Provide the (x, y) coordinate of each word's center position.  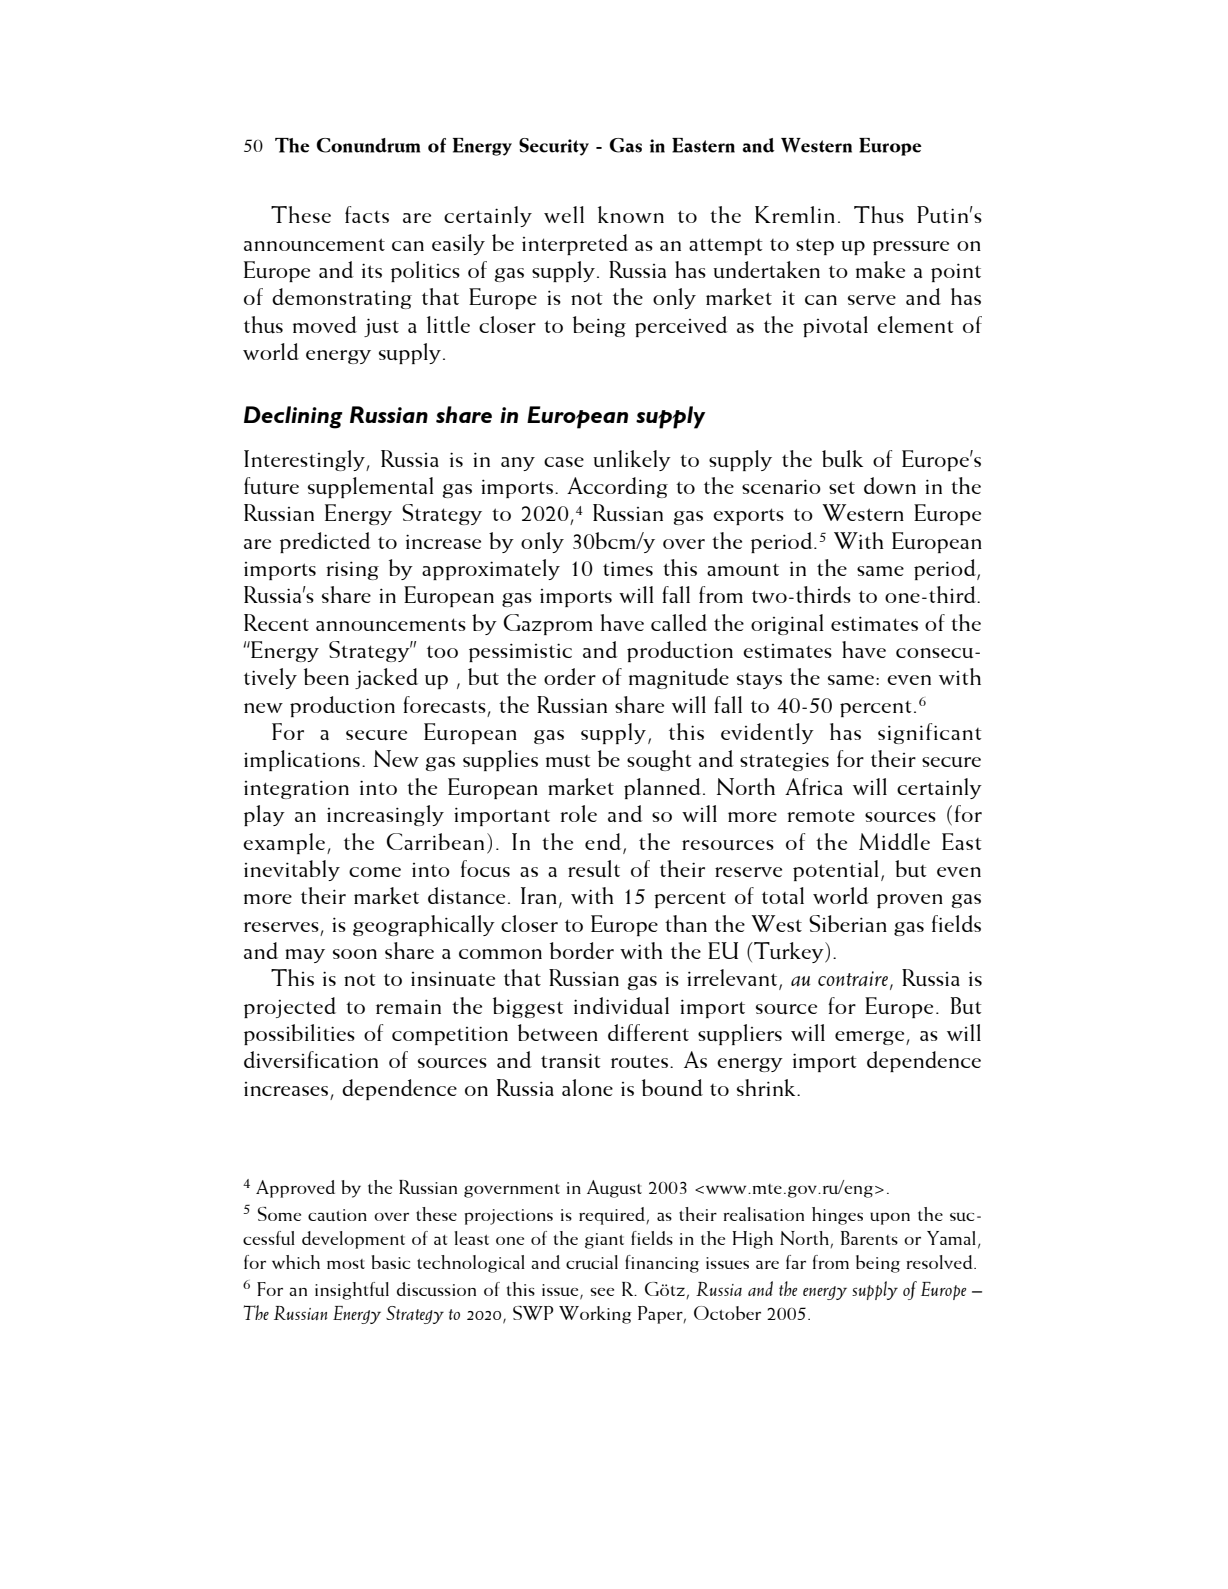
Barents (869, 1238)
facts (367, 214)
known (631, 214)
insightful (352, 1291)
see (602, 1292)
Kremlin (795, 214)
